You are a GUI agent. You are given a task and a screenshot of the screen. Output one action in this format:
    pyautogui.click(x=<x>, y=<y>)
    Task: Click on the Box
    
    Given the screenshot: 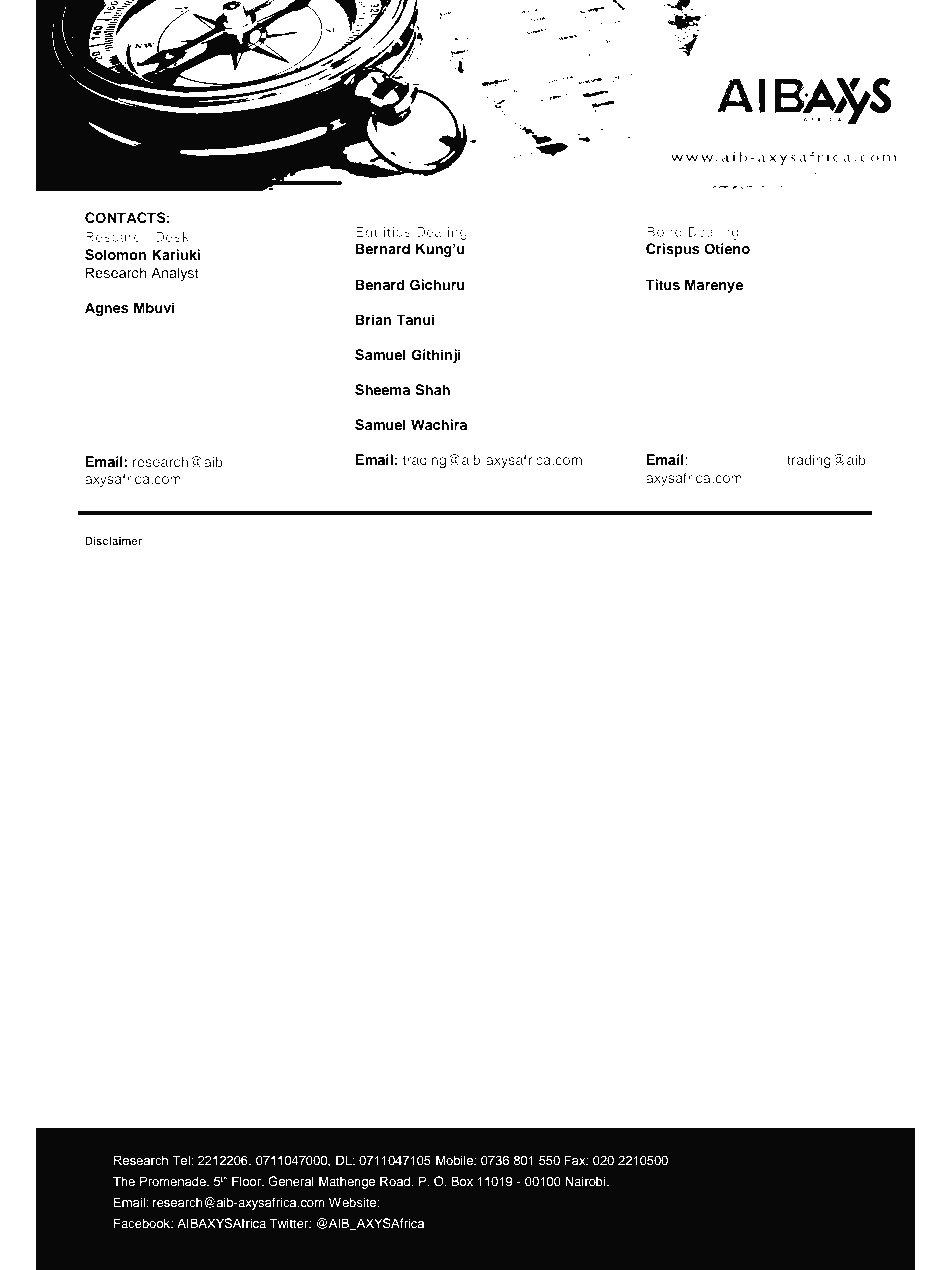 What is the action you would take?
    pyautogui.click(x=462, y=1181)
